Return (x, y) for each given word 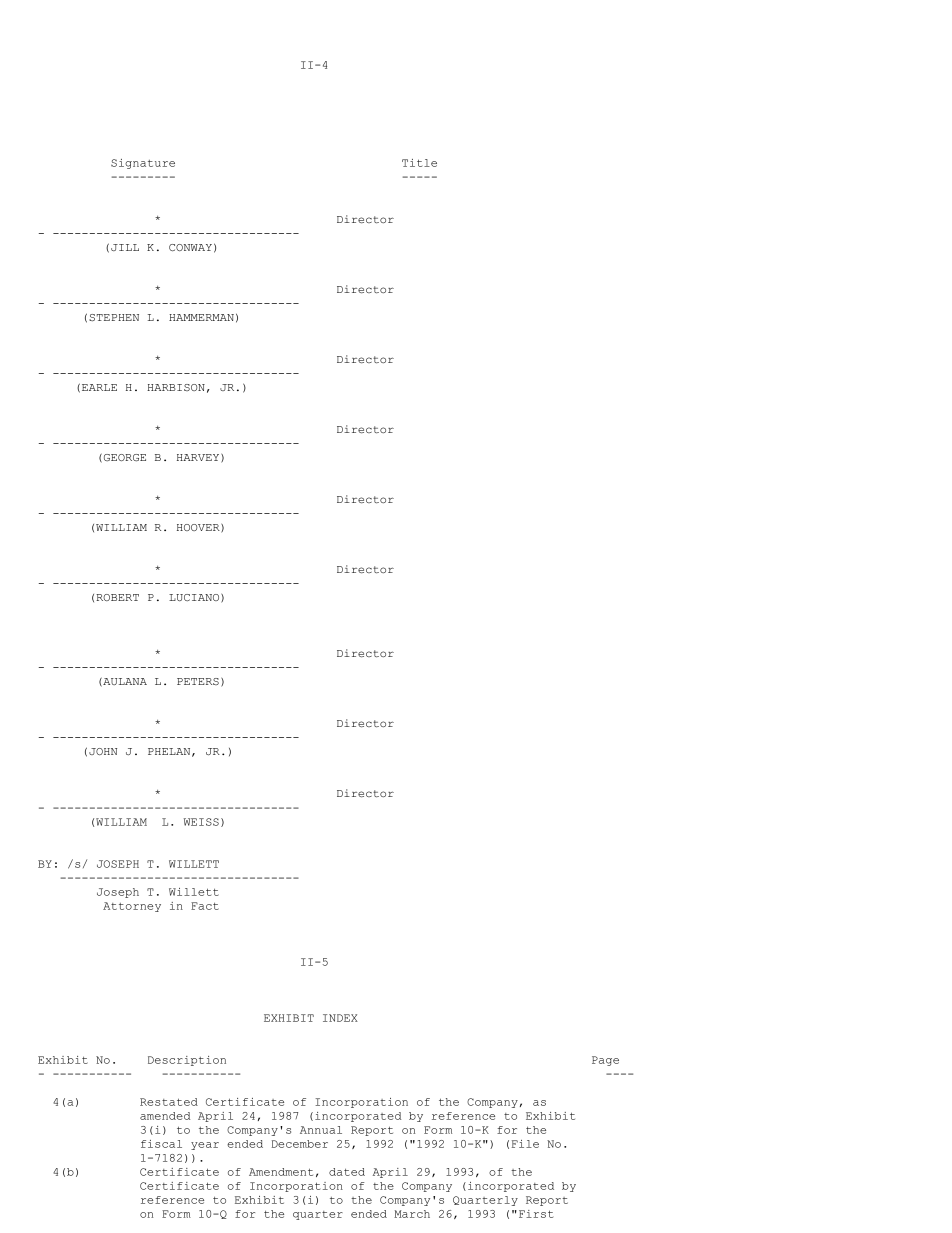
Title (419, 163)
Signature (143, 164)
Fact (205, 906)
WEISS (201, 822)
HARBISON (176, 387)
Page (605, 1061)
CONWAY (190, 247)
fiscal (161, 1144)
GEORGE (125, 458)
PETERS (198, 681)
